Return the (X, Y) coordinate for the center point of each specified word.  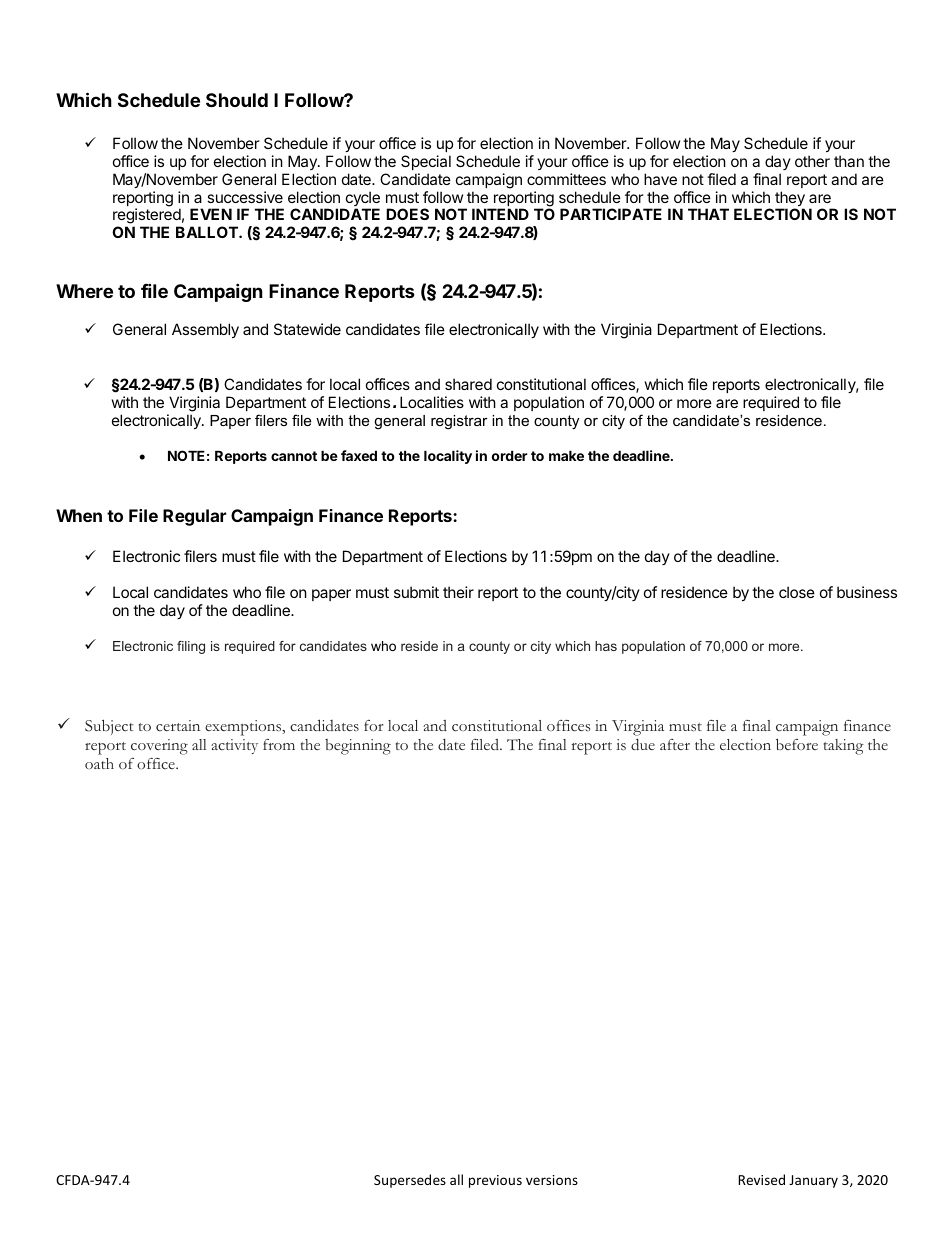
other (812, 161)
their (458, 592)
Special (426, 162)
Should (237, 100)
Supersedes (410, 1181)
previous (495, 1181)
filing (191, 647)
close (797, 592)
